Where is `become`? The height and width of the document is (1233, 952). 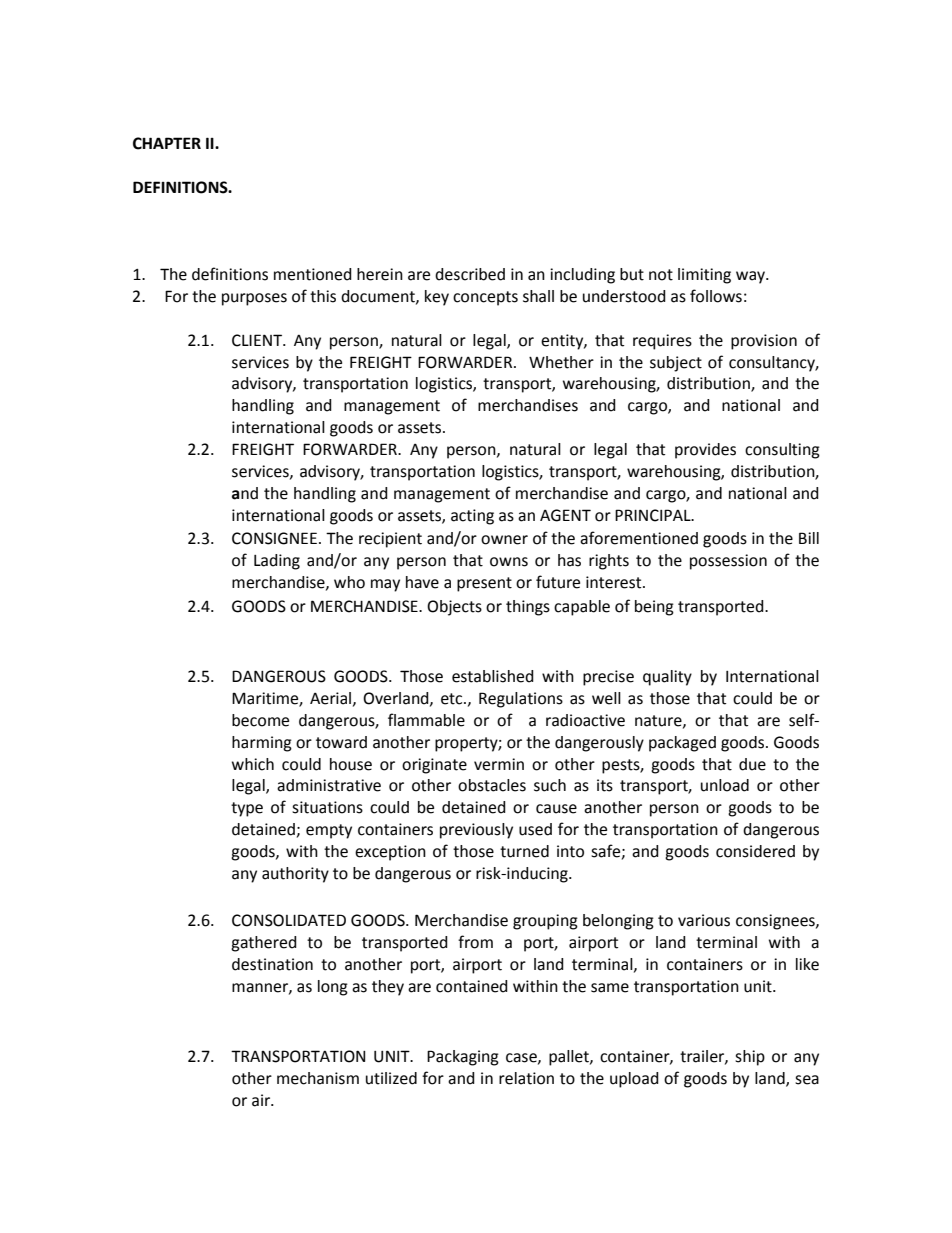
become is located at coordinates (260, 720).
